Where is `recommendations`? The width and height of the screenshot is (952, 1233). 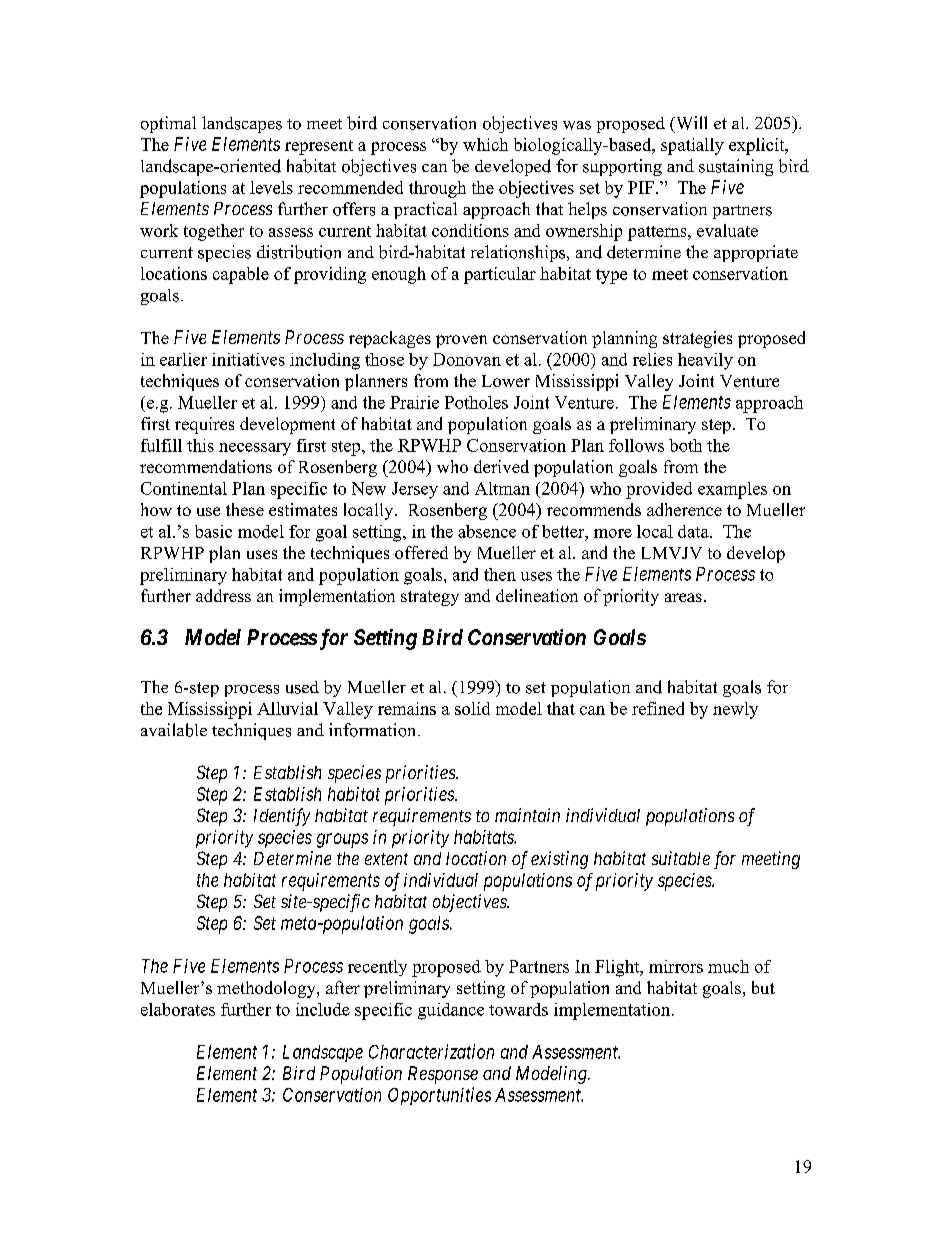
recommendations is located at coordinates (206, 466).
